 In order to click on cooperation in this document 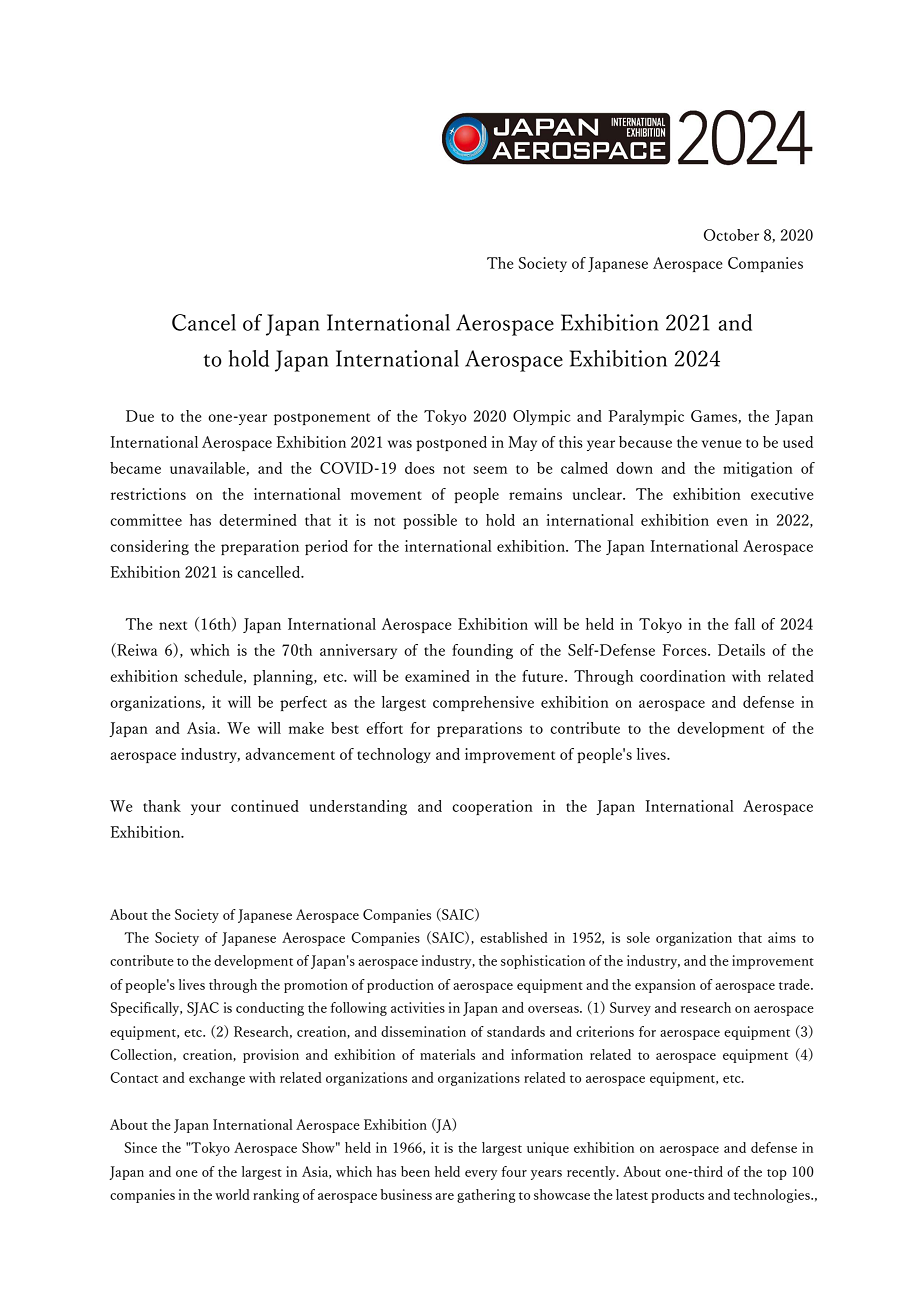, I will do `click(492, 807)`.
